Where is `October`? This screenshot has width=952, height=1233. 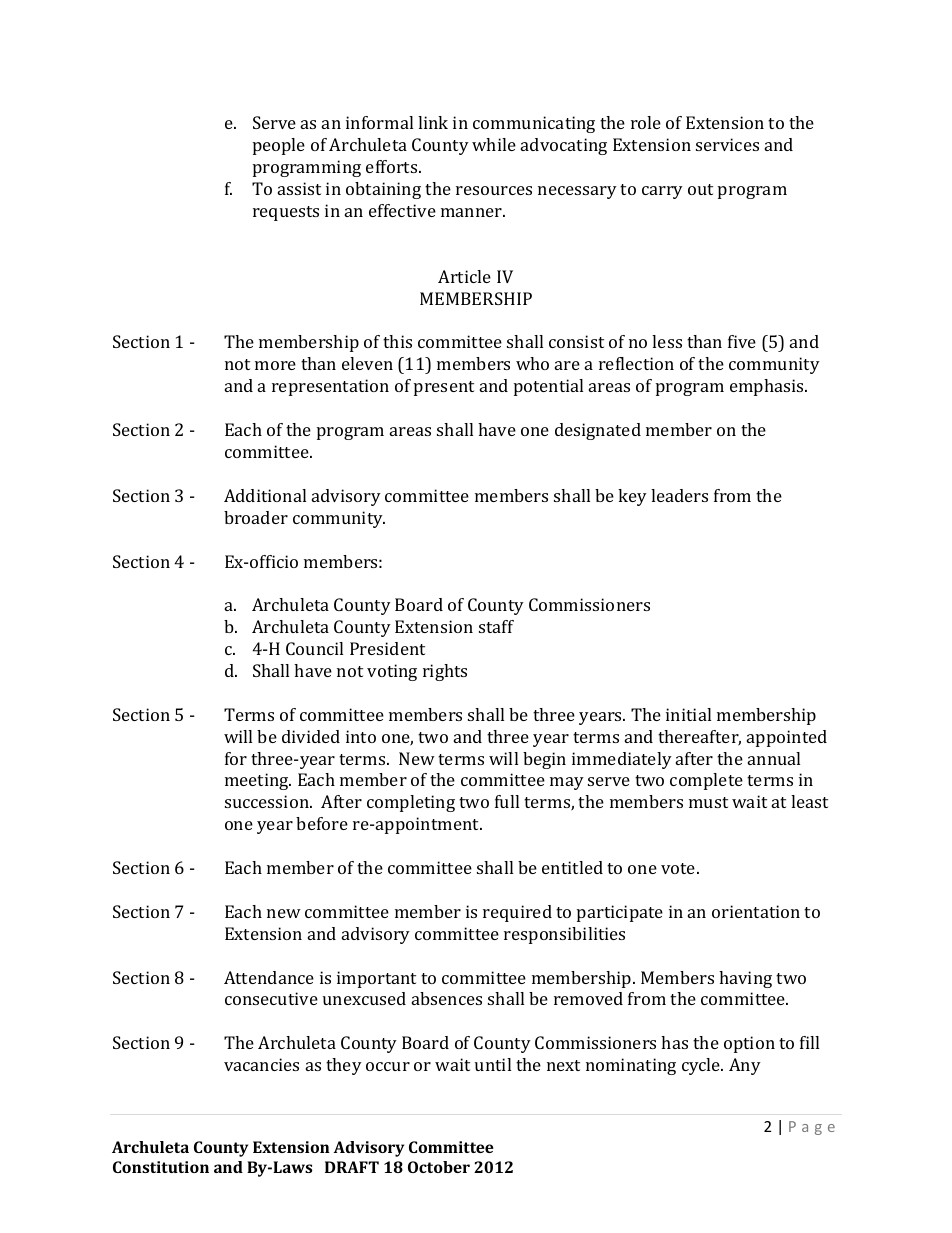 October is located at coordinates (439, 1167).
